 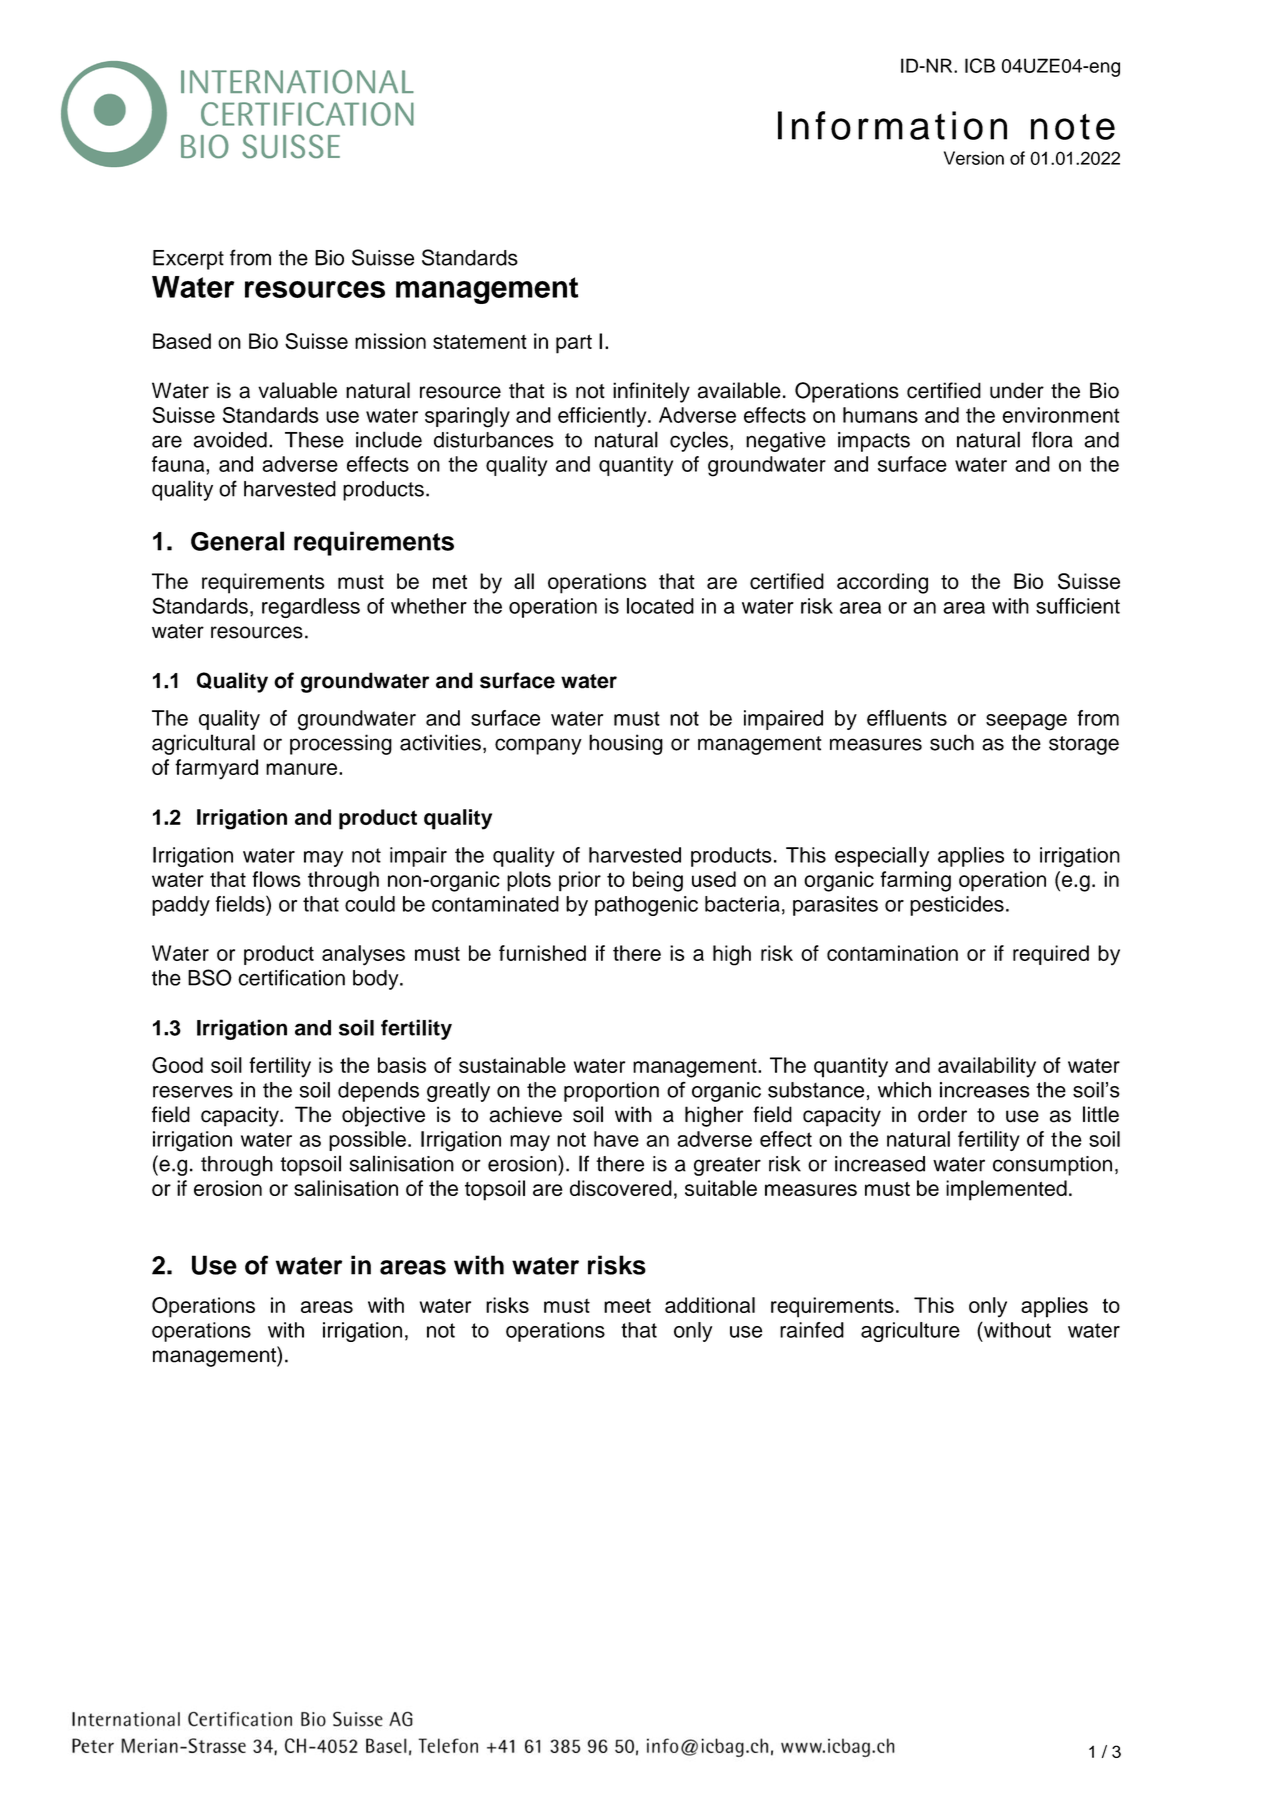 What do you see at coordinates (957, 906) in the screenshot?
I see `pesticides` at bounding box center [957, 906].
